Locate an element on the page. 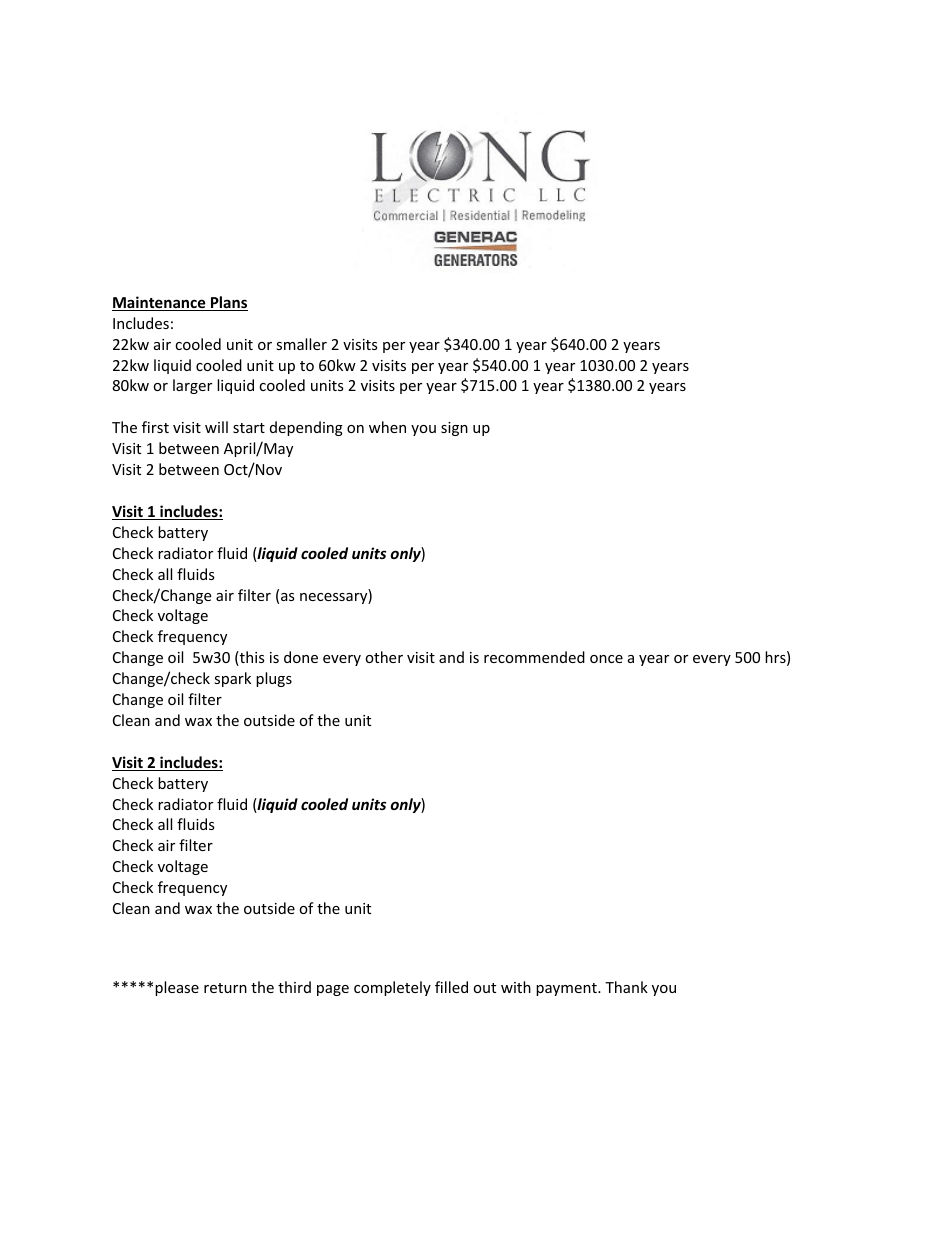 Image resolution: width=952 pixels, height=1233 pixels. return is located at coordinates (225, 988).
